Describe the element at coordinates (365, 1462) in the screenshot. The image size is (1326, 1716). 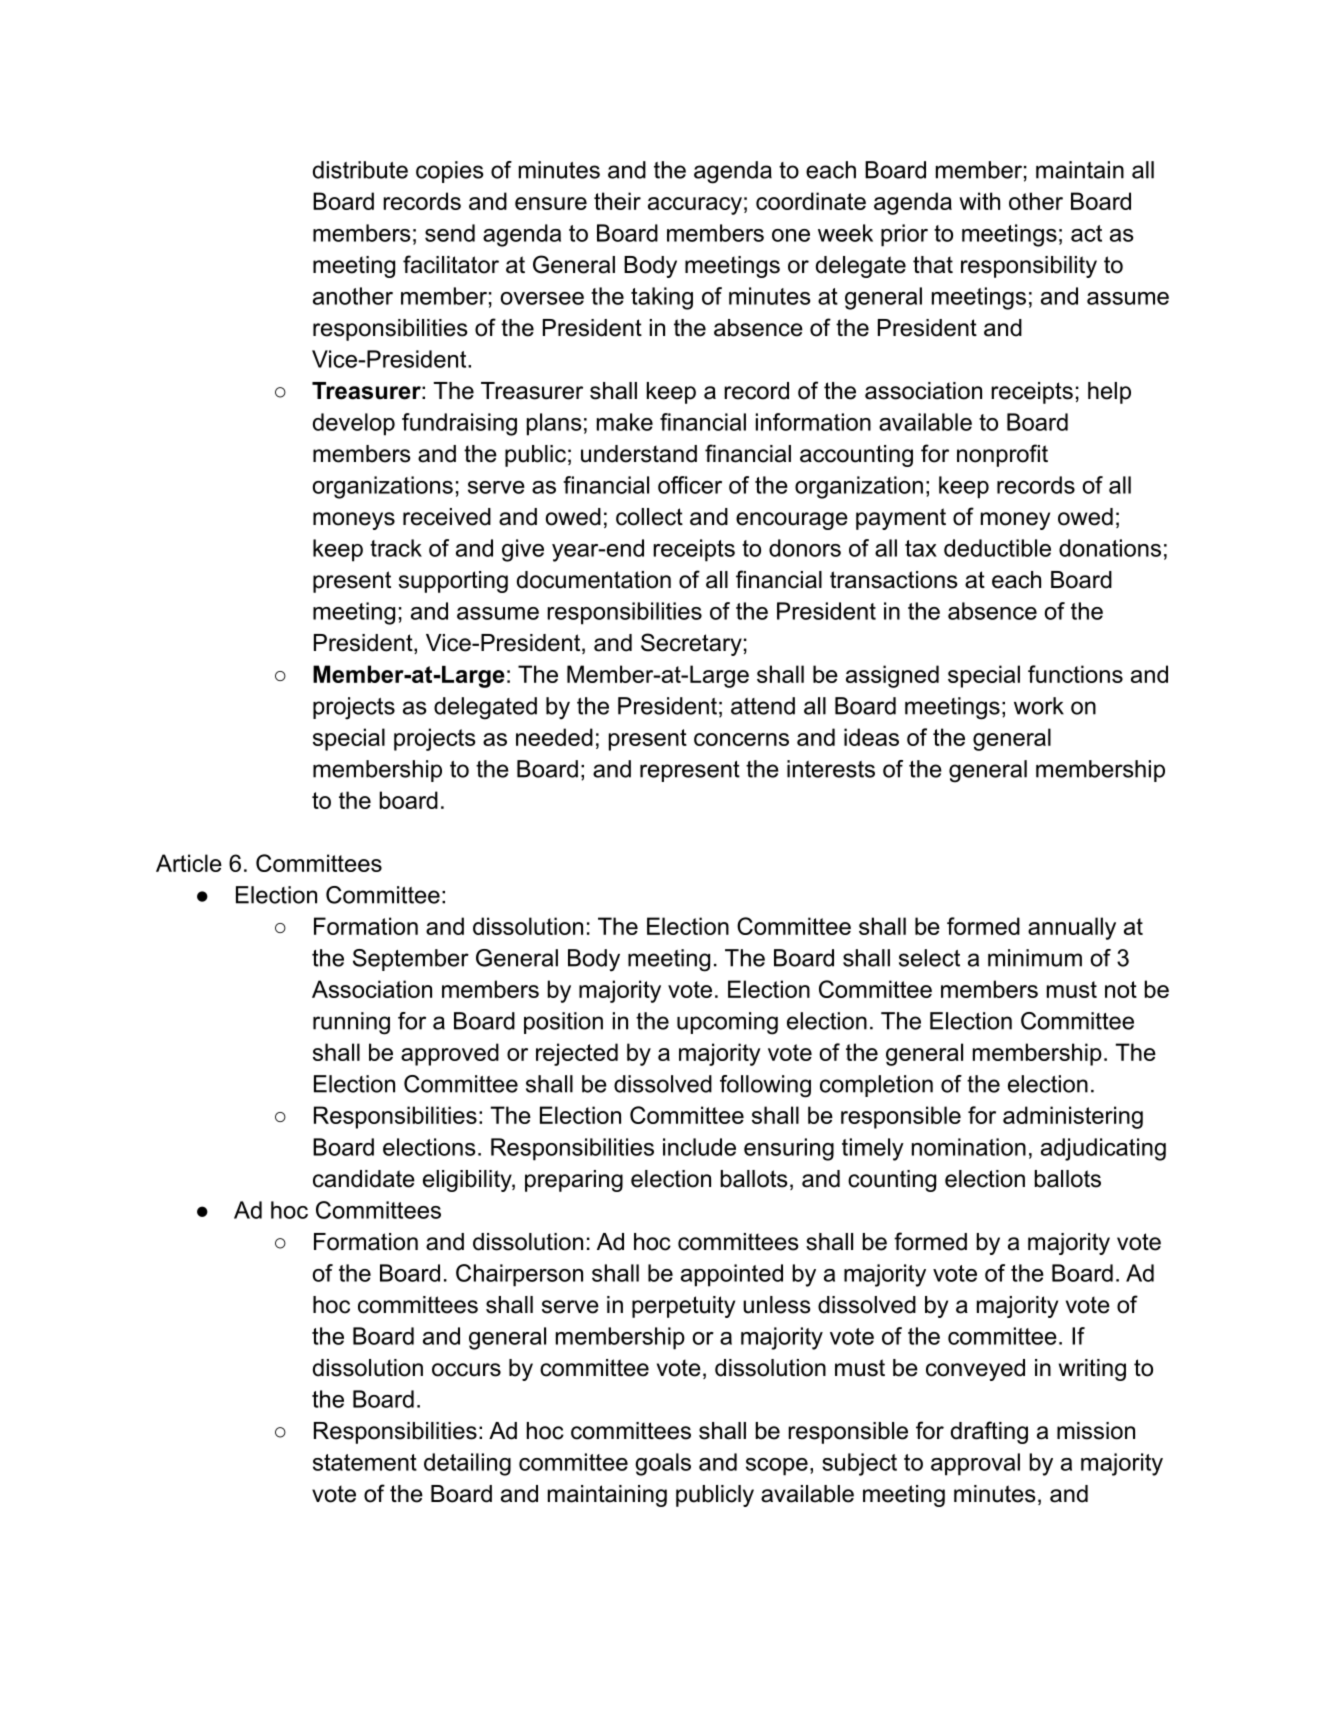
I see `statement` at that location.
